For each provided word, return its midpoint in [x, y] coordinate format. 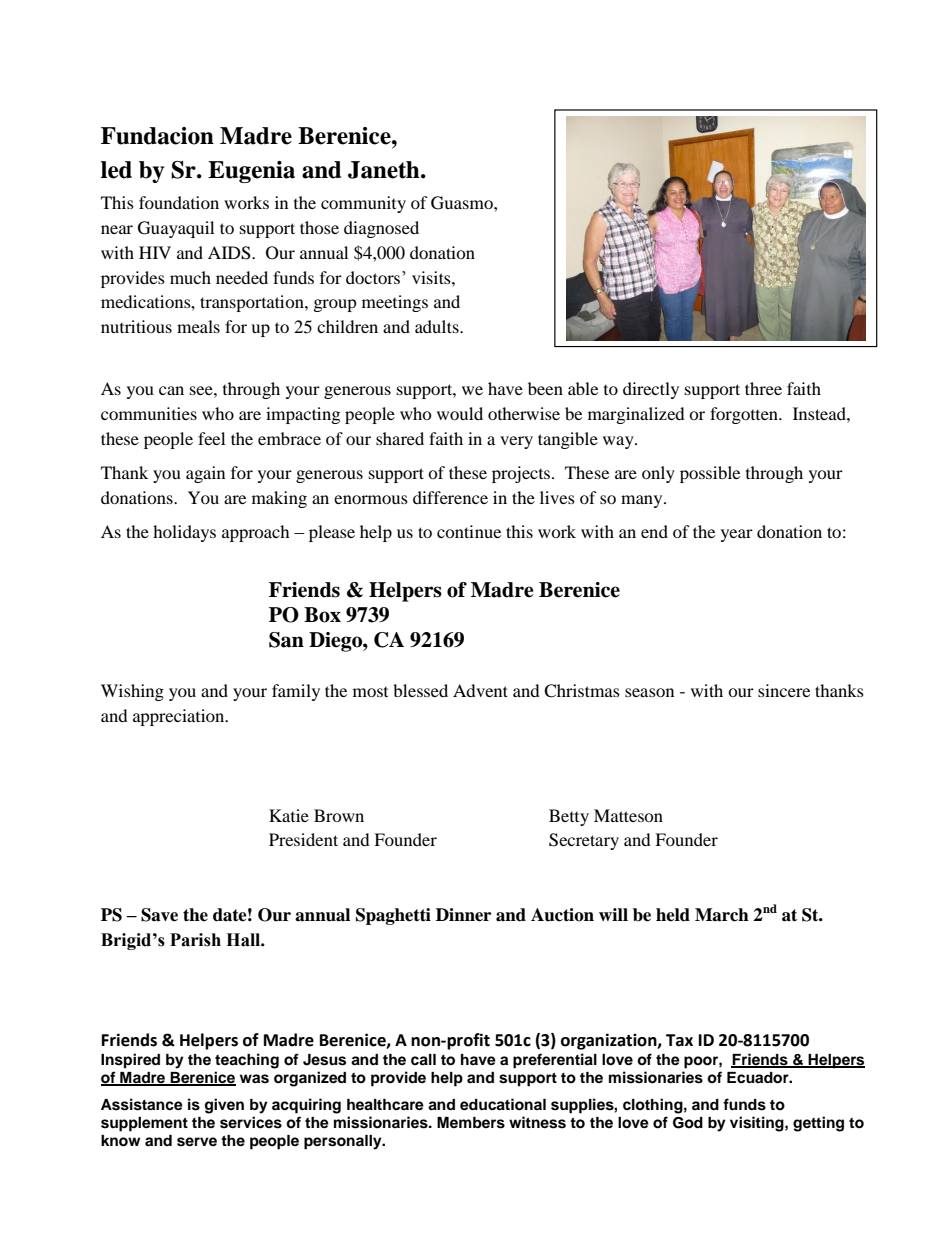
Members [471, 1123]
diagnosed [381, 229]
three [763, 388]
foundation [179, 202]
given [224, 1106]
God [688, 1123]
